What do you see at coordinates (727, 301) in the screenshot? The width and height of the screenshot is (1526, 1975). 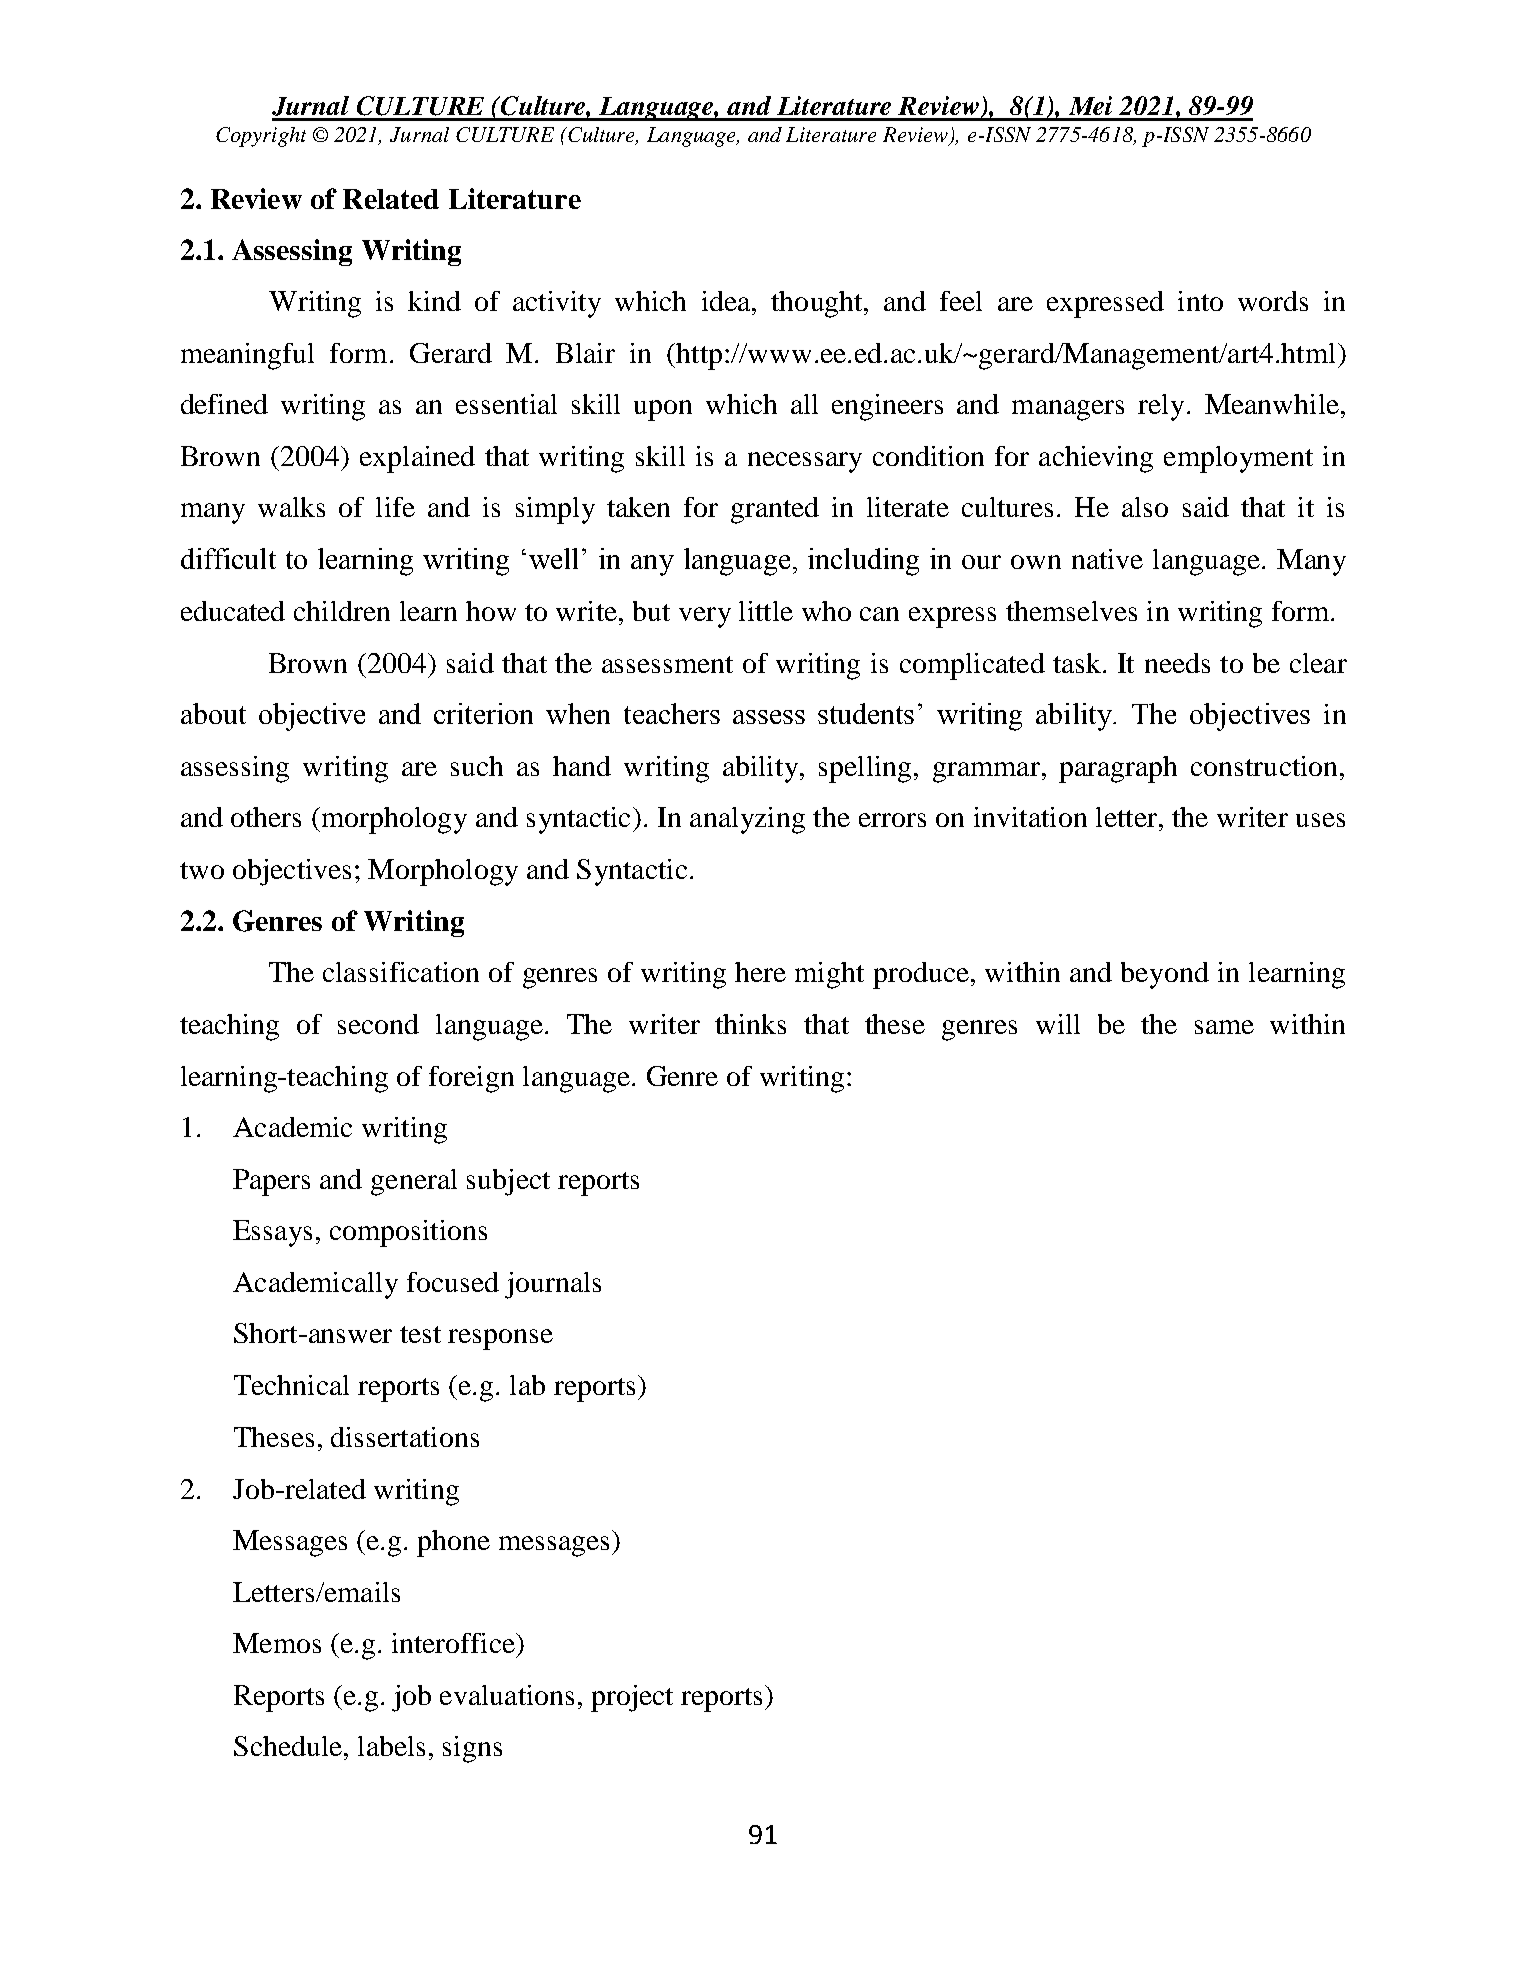 I see `idea` at bounding box center [727, 301].
